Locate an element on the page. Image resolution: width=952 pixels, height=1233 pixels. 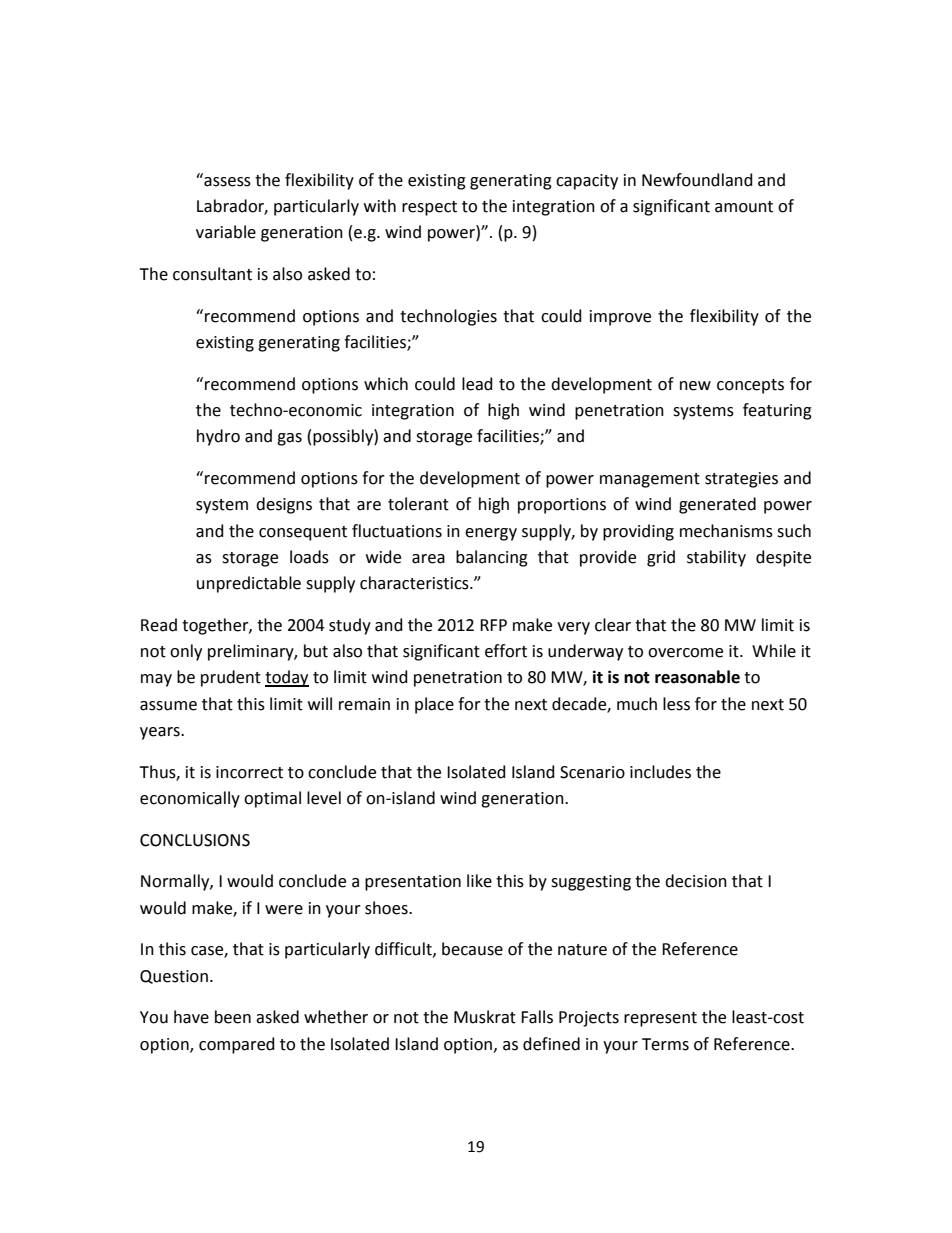
optimal is located at coordinates (272, 799).
